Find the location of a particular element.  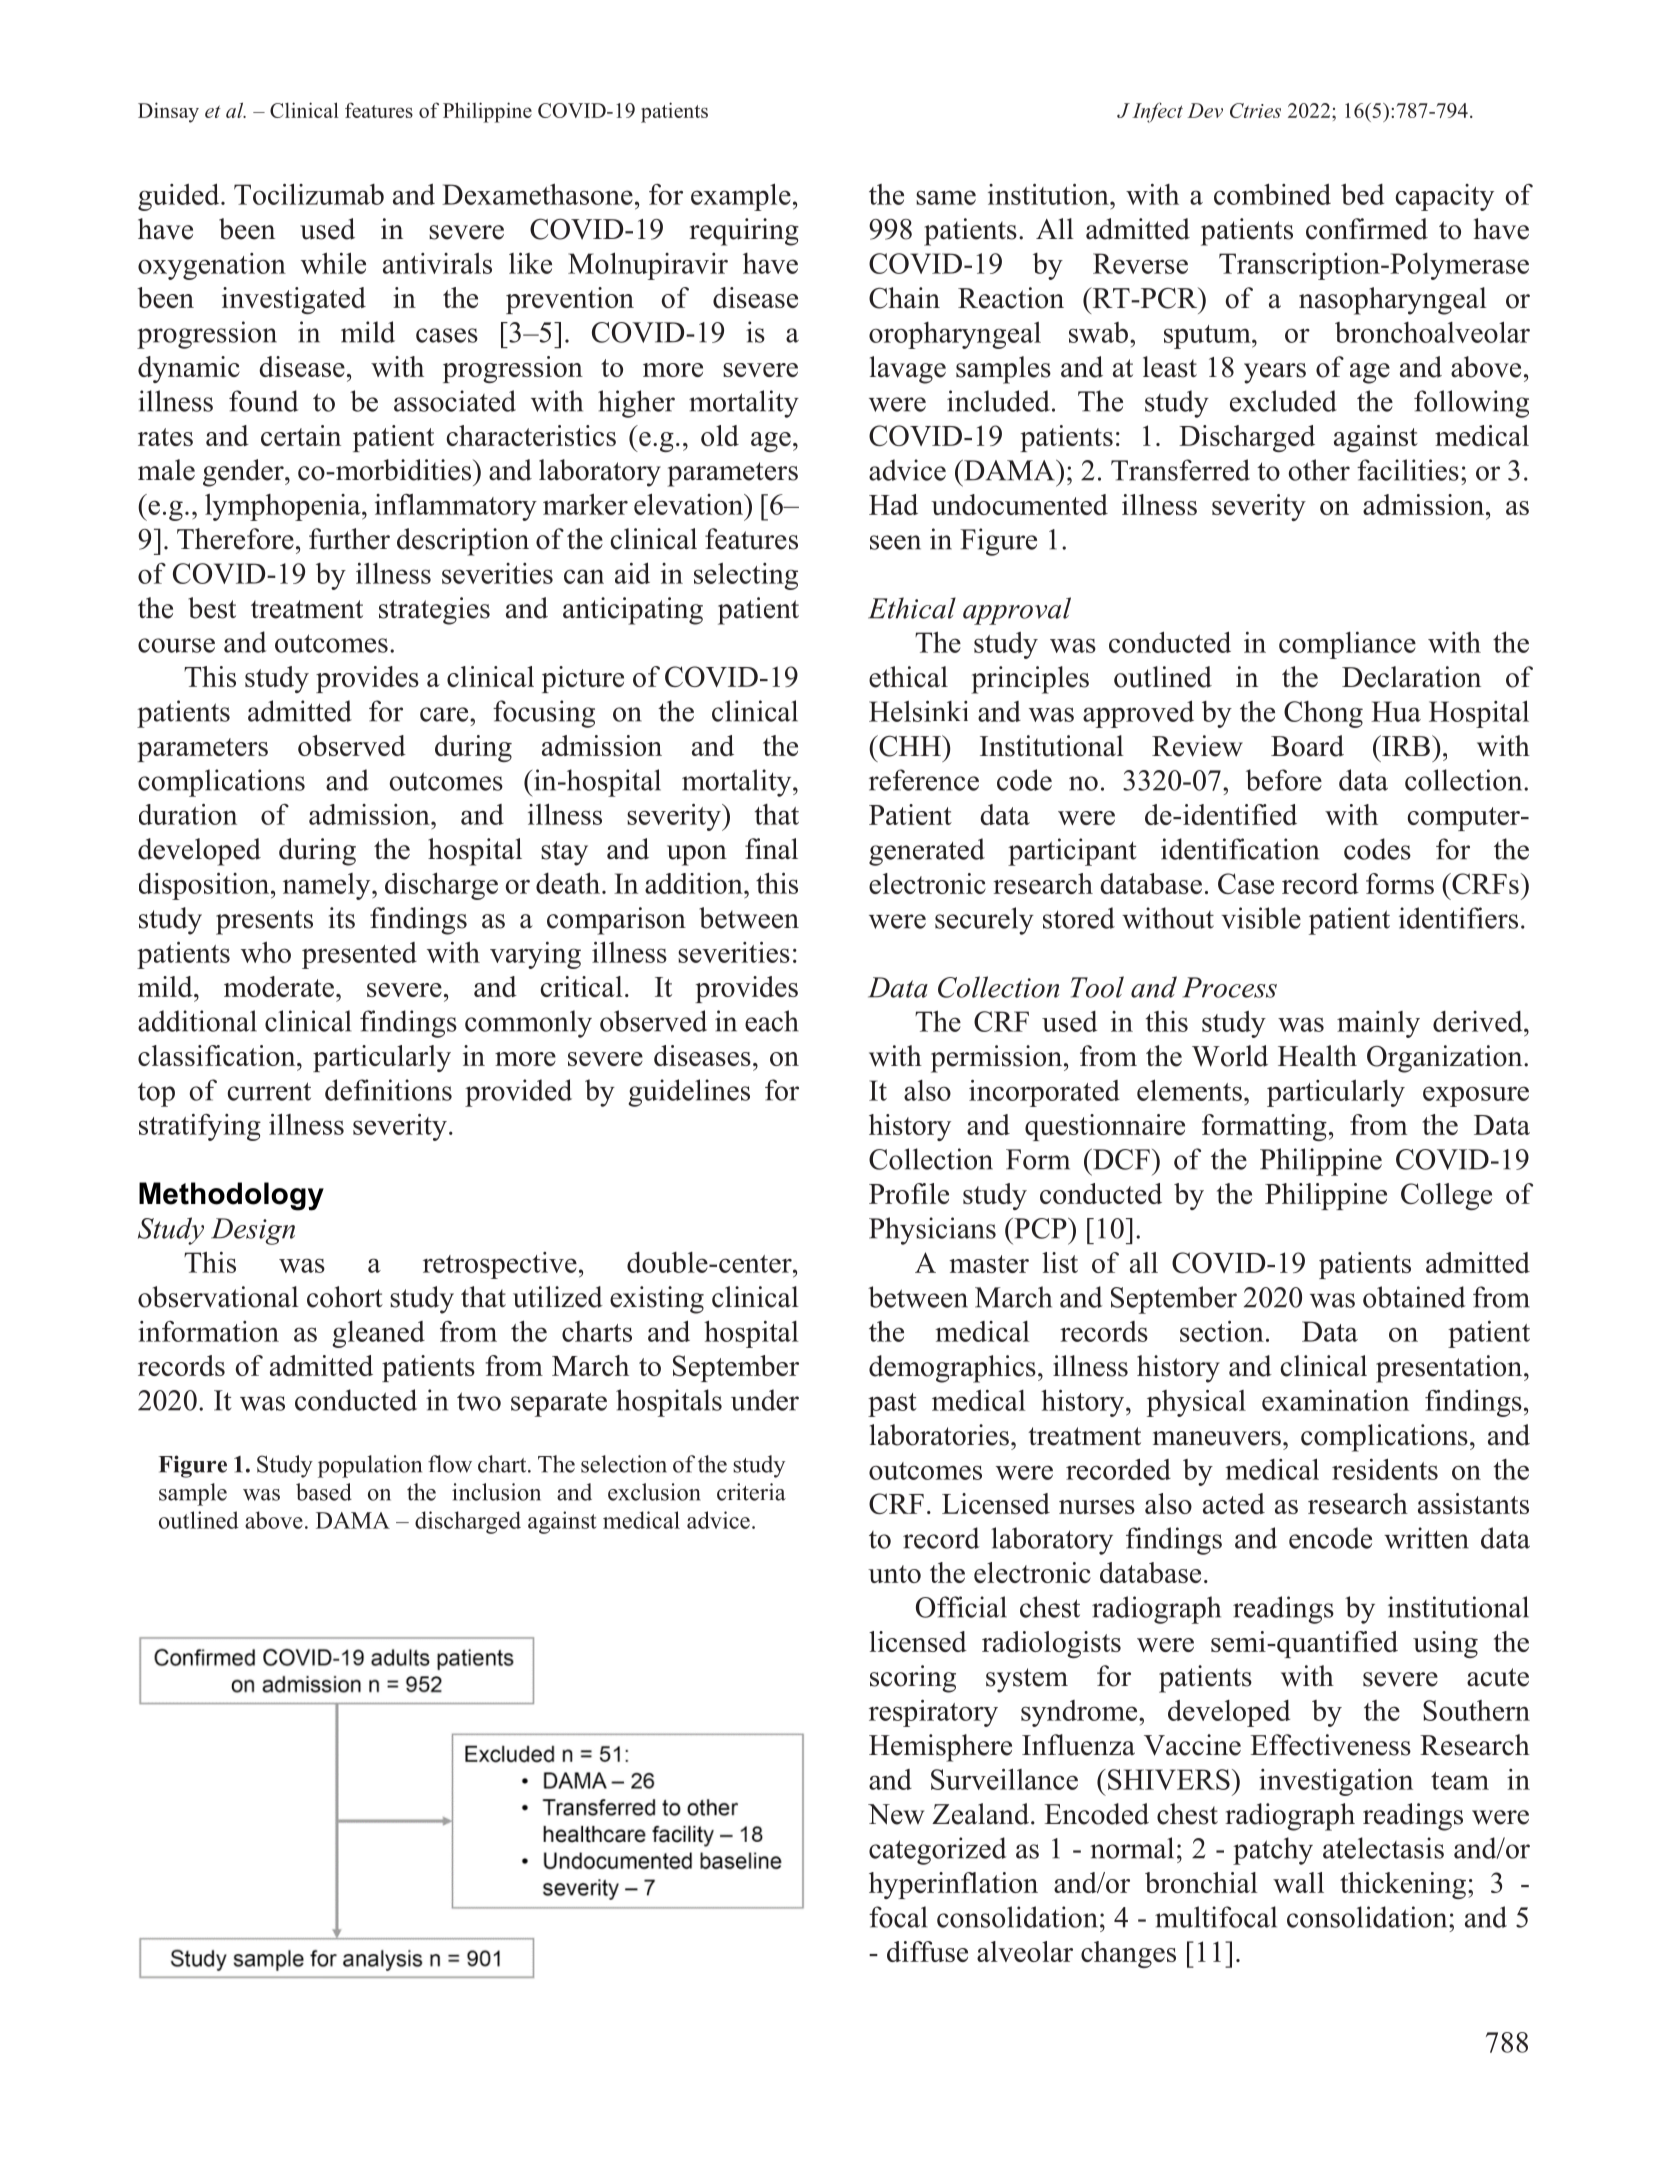

Health is located at coordinates (1317, 1056).
